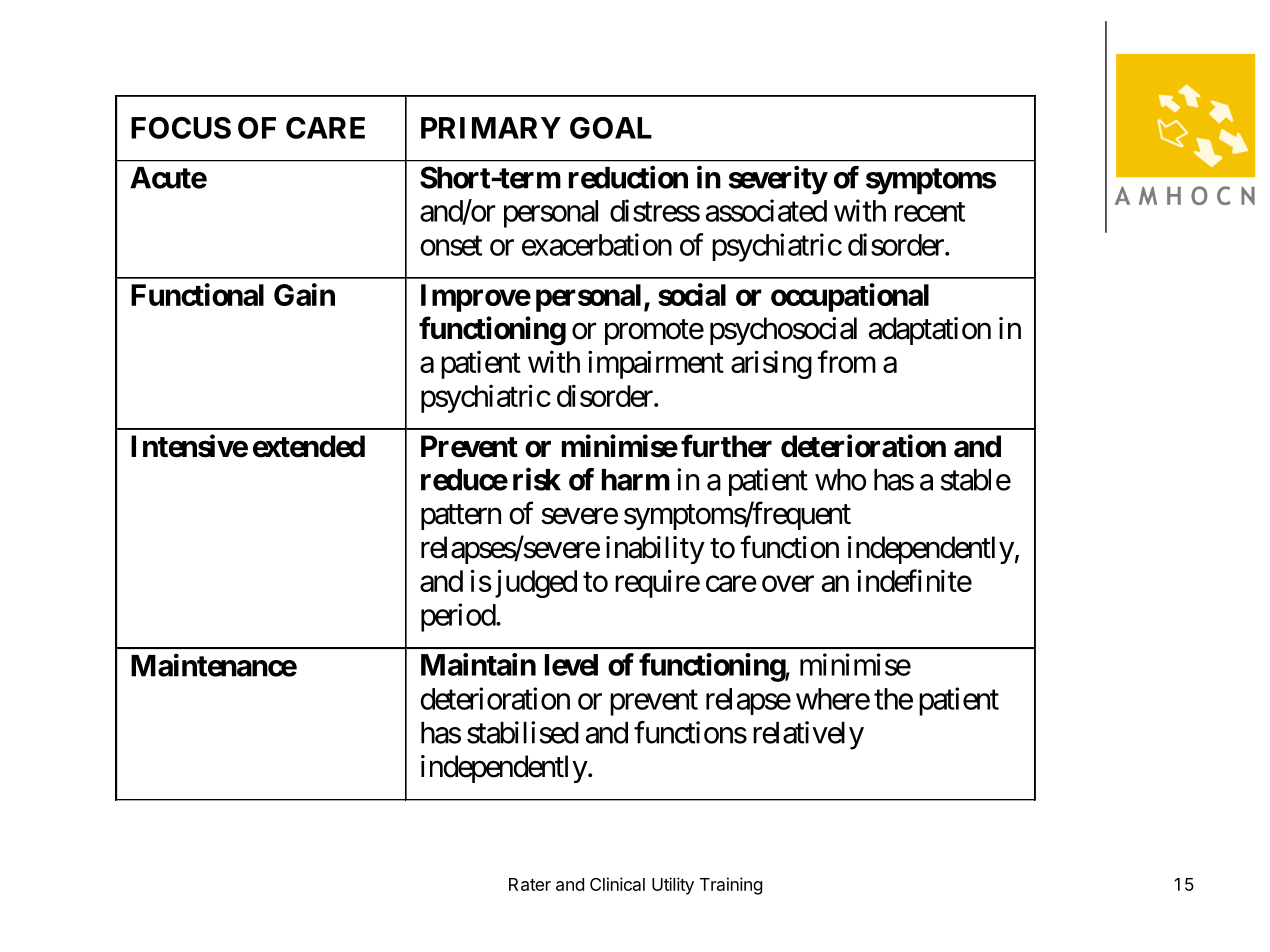  Describe the element at coordinates (656, 364) in the document. I see `impairment` at that location.
